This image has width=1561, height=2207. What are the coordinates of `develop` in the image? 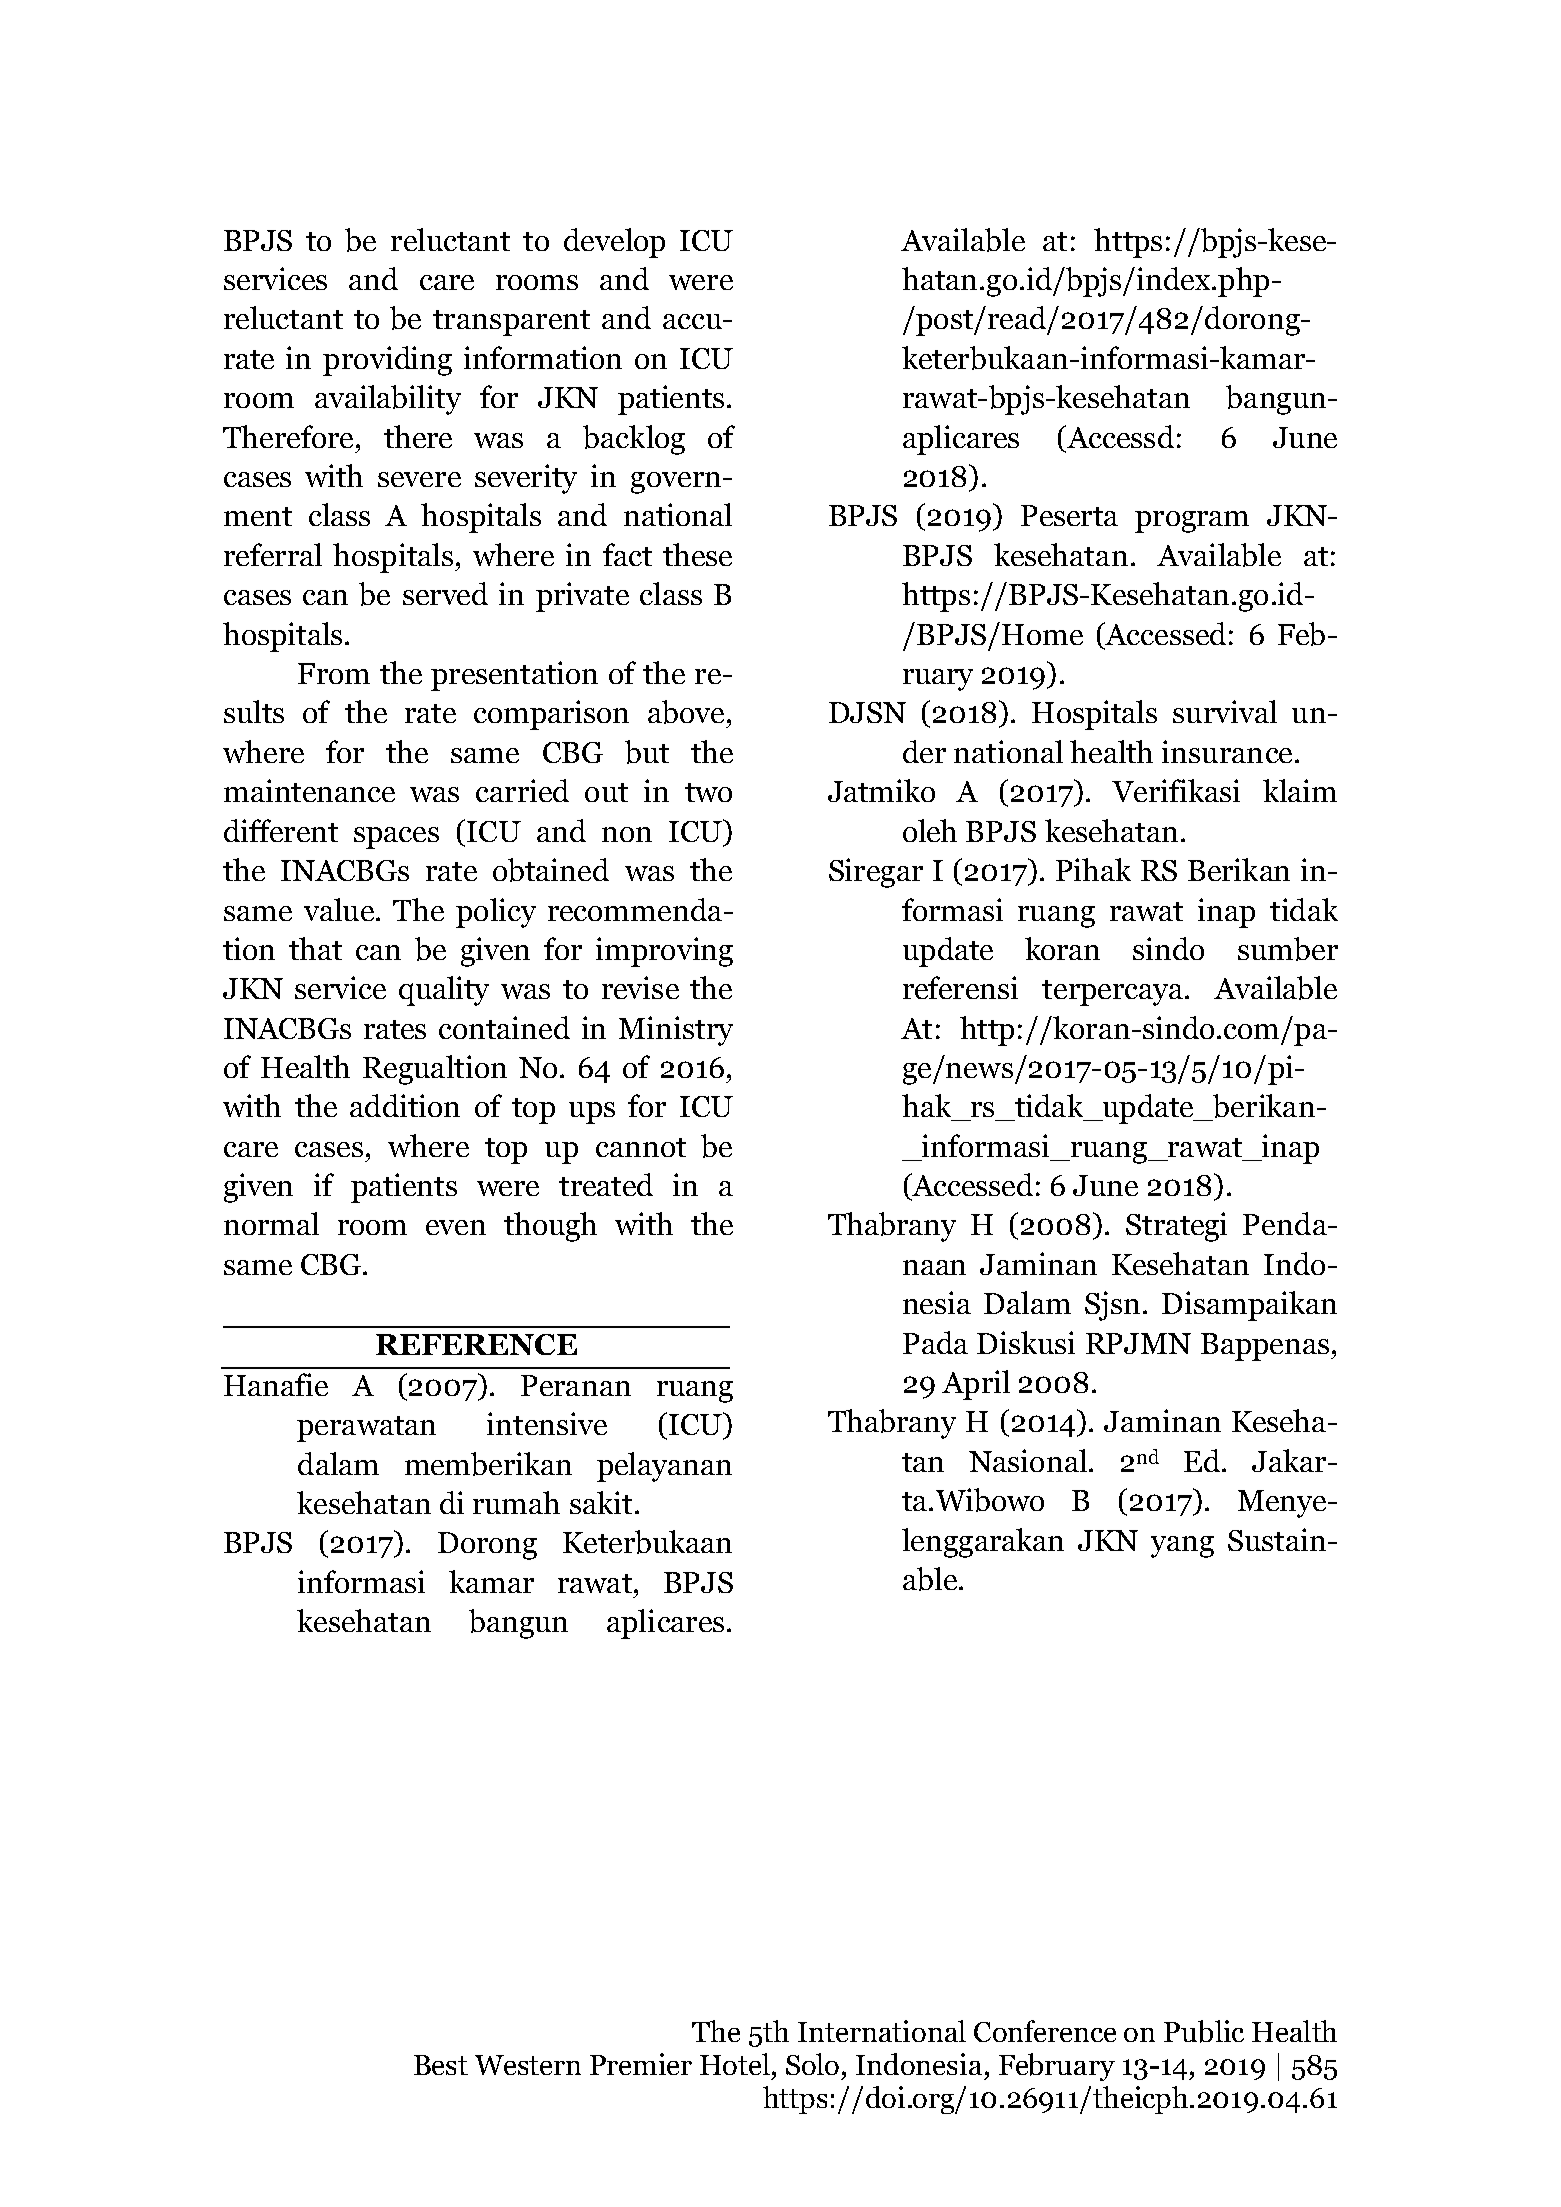 It's located at (614, 243).
